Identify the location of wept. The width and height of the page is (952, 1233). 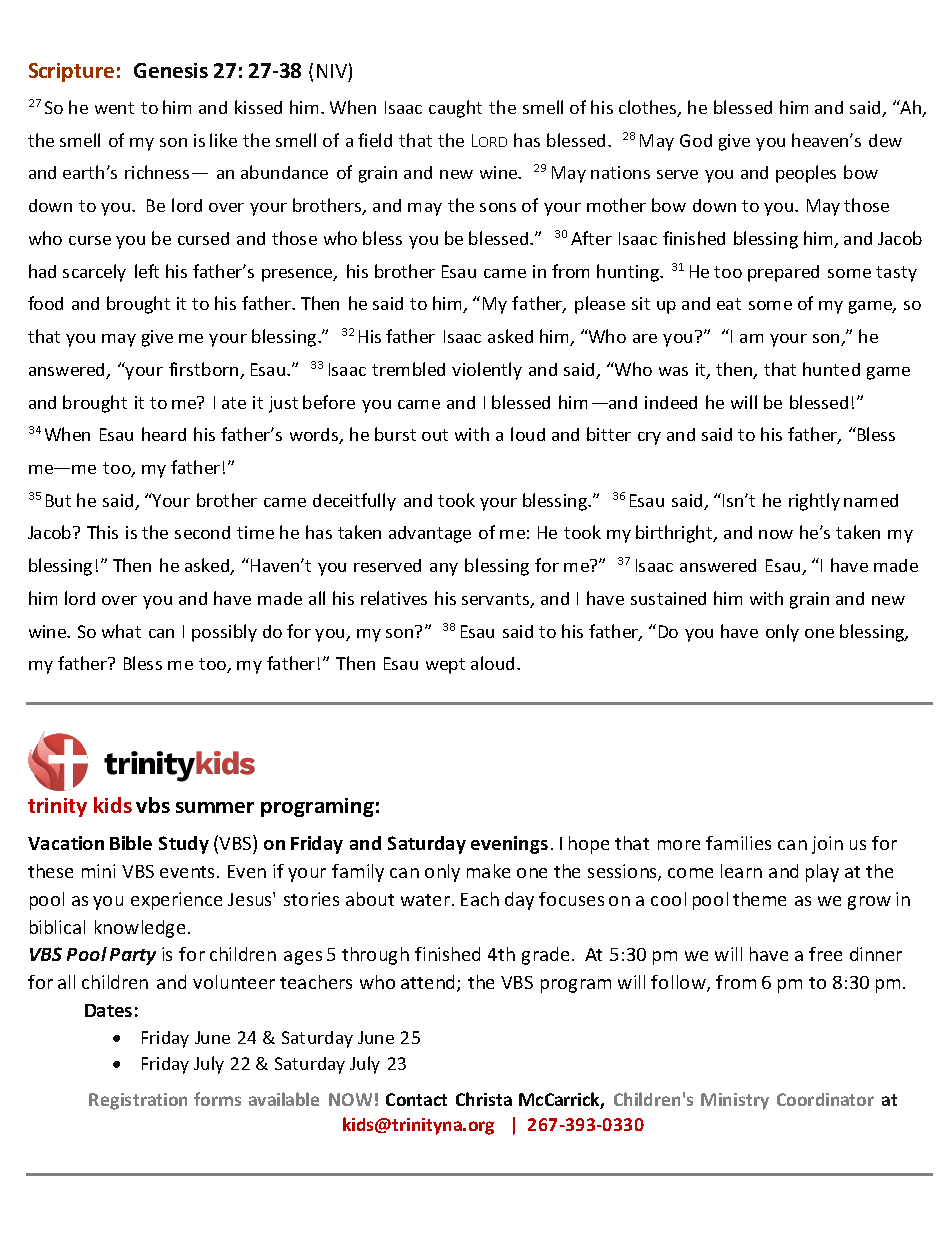
(445, 666).
